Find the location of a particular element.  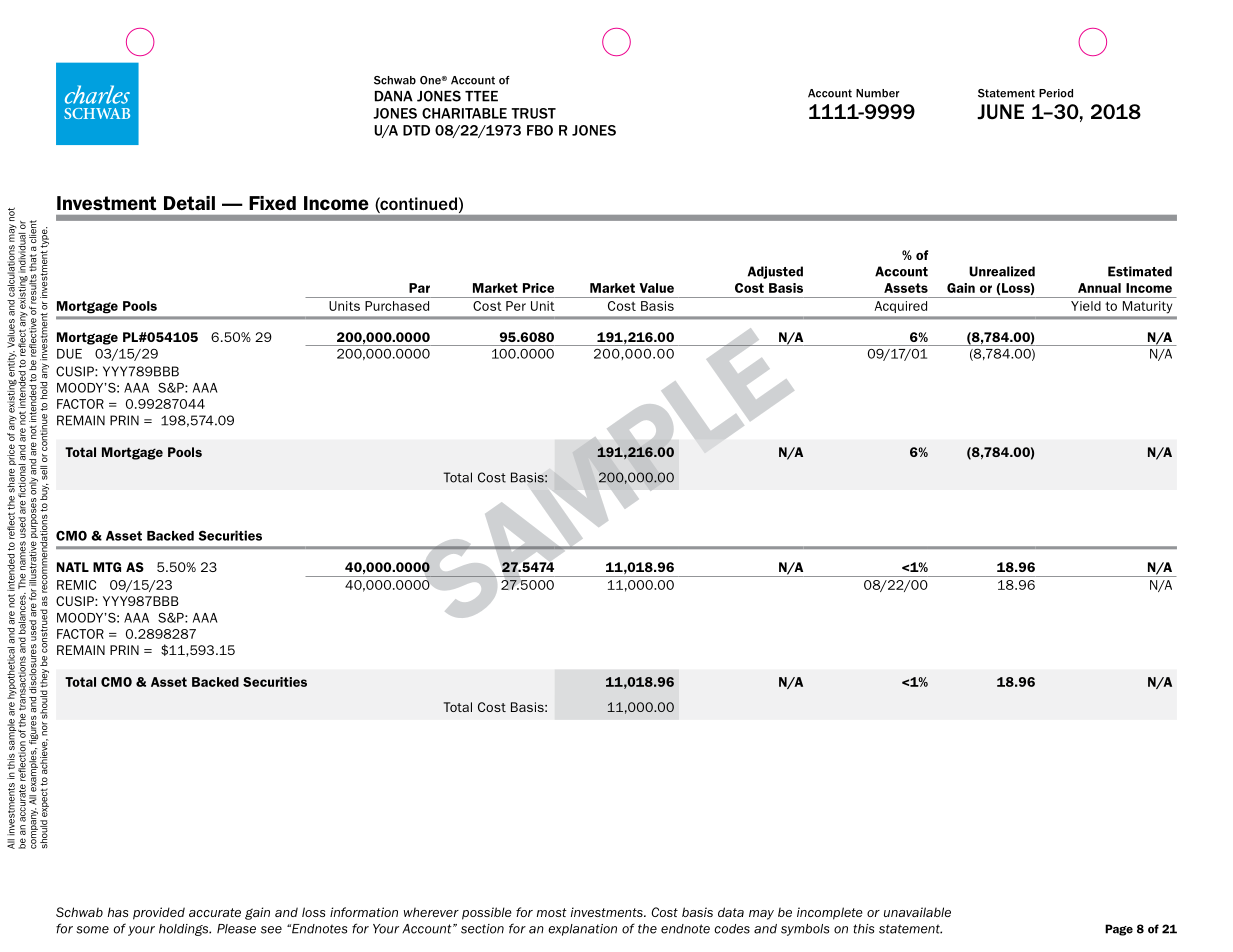

provided is located at coordinates (159, 913).
